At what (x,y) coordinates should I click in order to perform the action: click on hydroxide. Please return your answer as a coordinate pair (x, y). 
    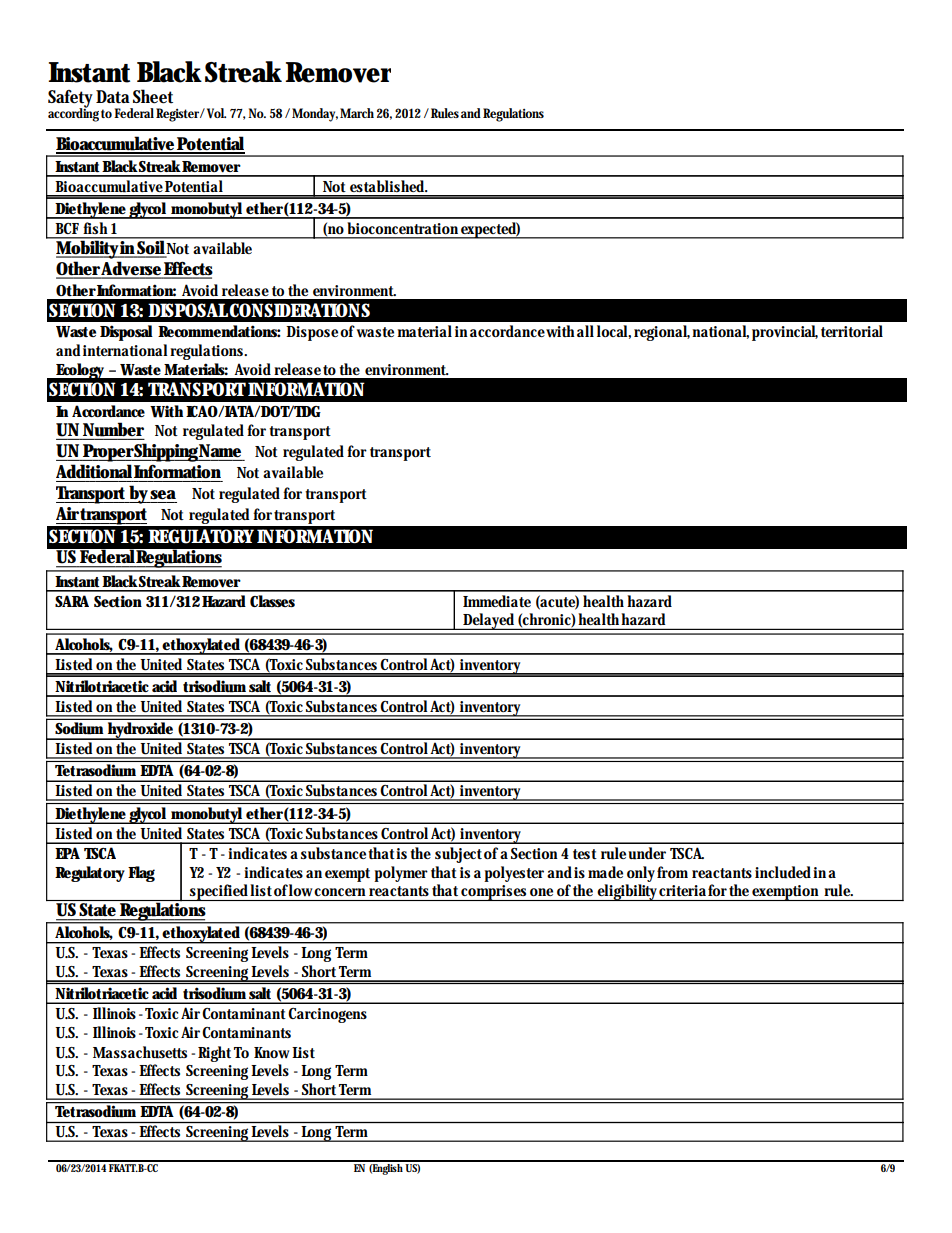
    Looking at the image, I should click on (140, 731).
